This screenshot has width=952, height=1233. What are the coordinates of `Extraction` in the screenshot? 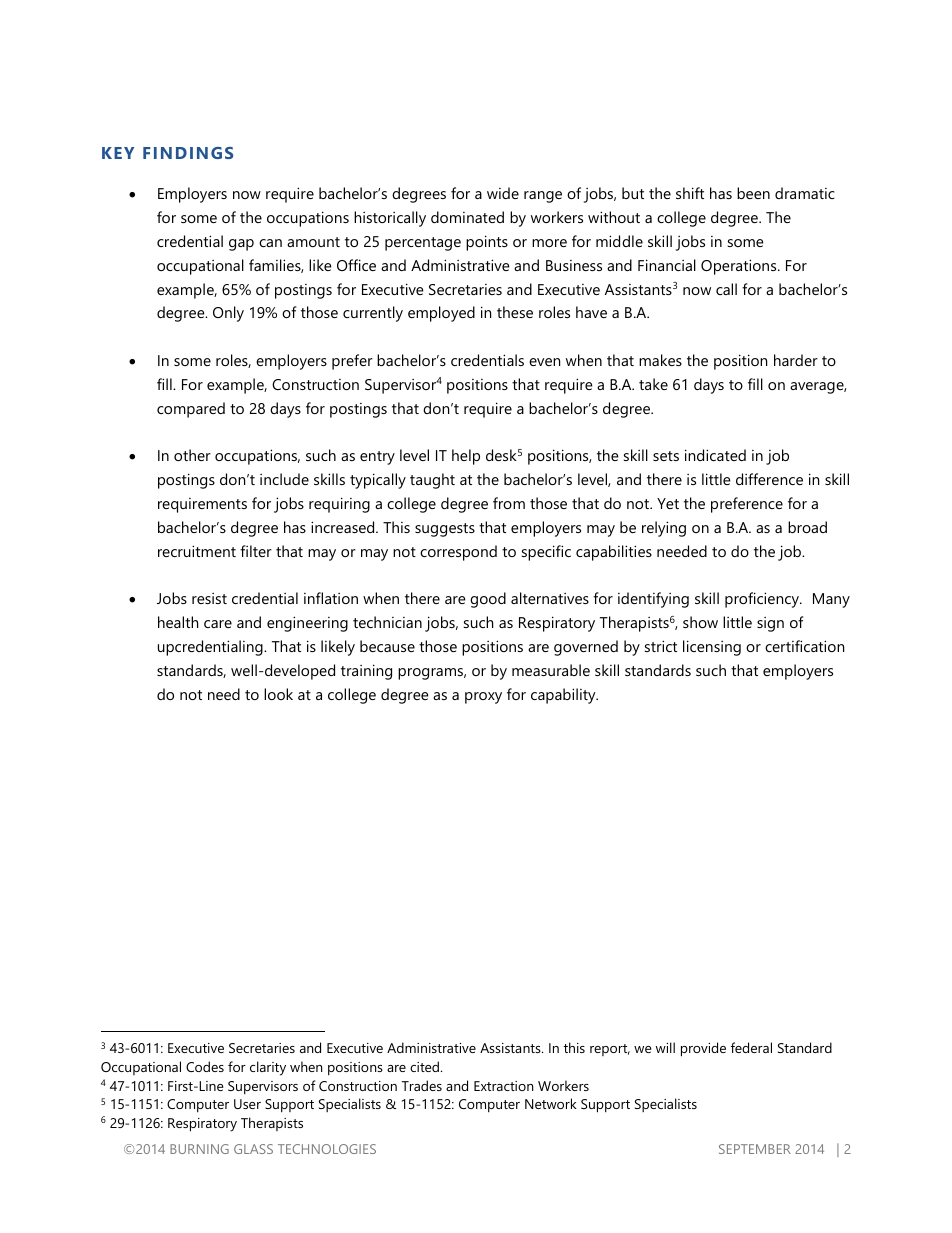 It's located at (504, 1086).
